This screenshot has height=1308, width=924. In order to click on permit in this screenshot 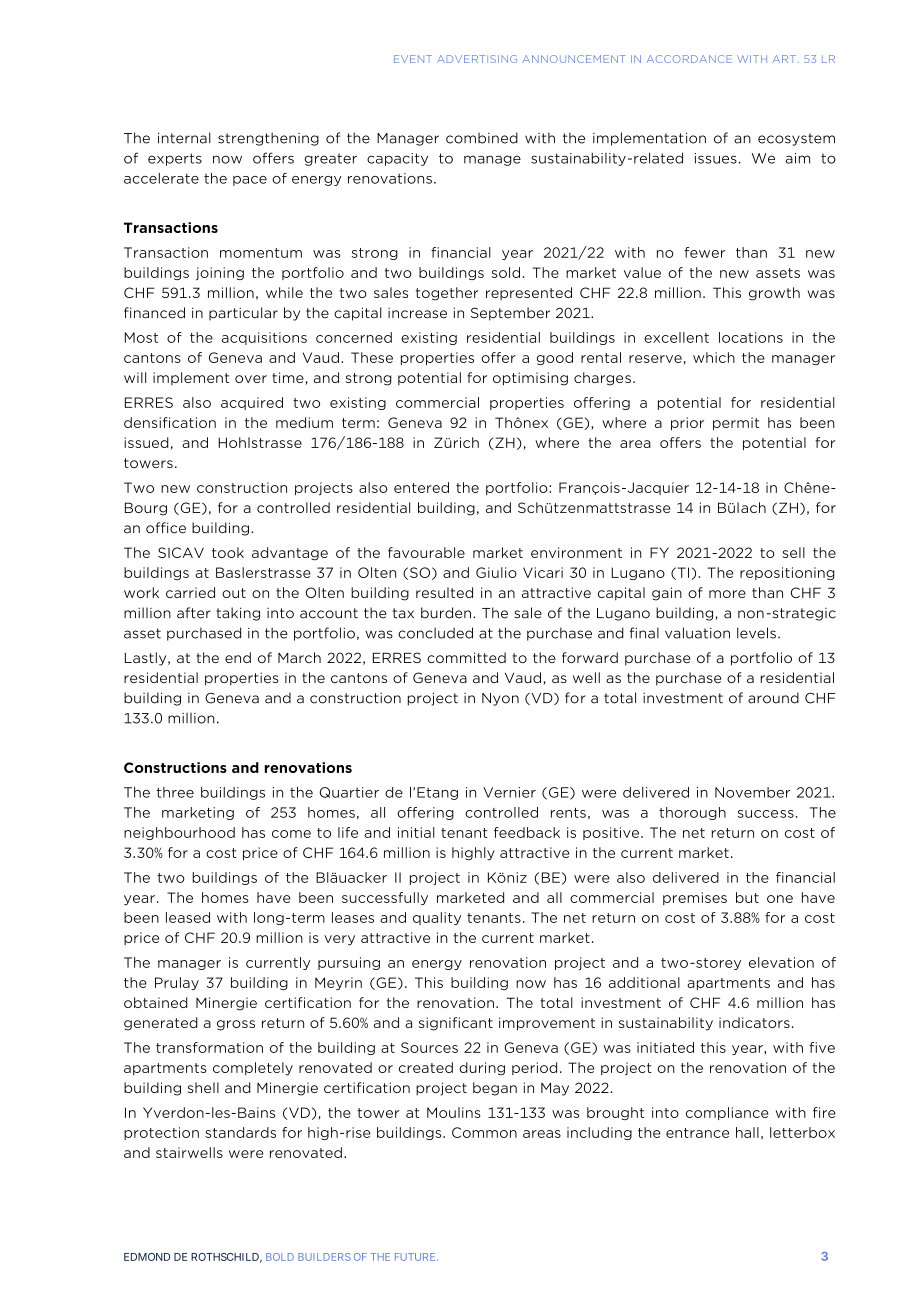, I will do `click(736, 423)`.
